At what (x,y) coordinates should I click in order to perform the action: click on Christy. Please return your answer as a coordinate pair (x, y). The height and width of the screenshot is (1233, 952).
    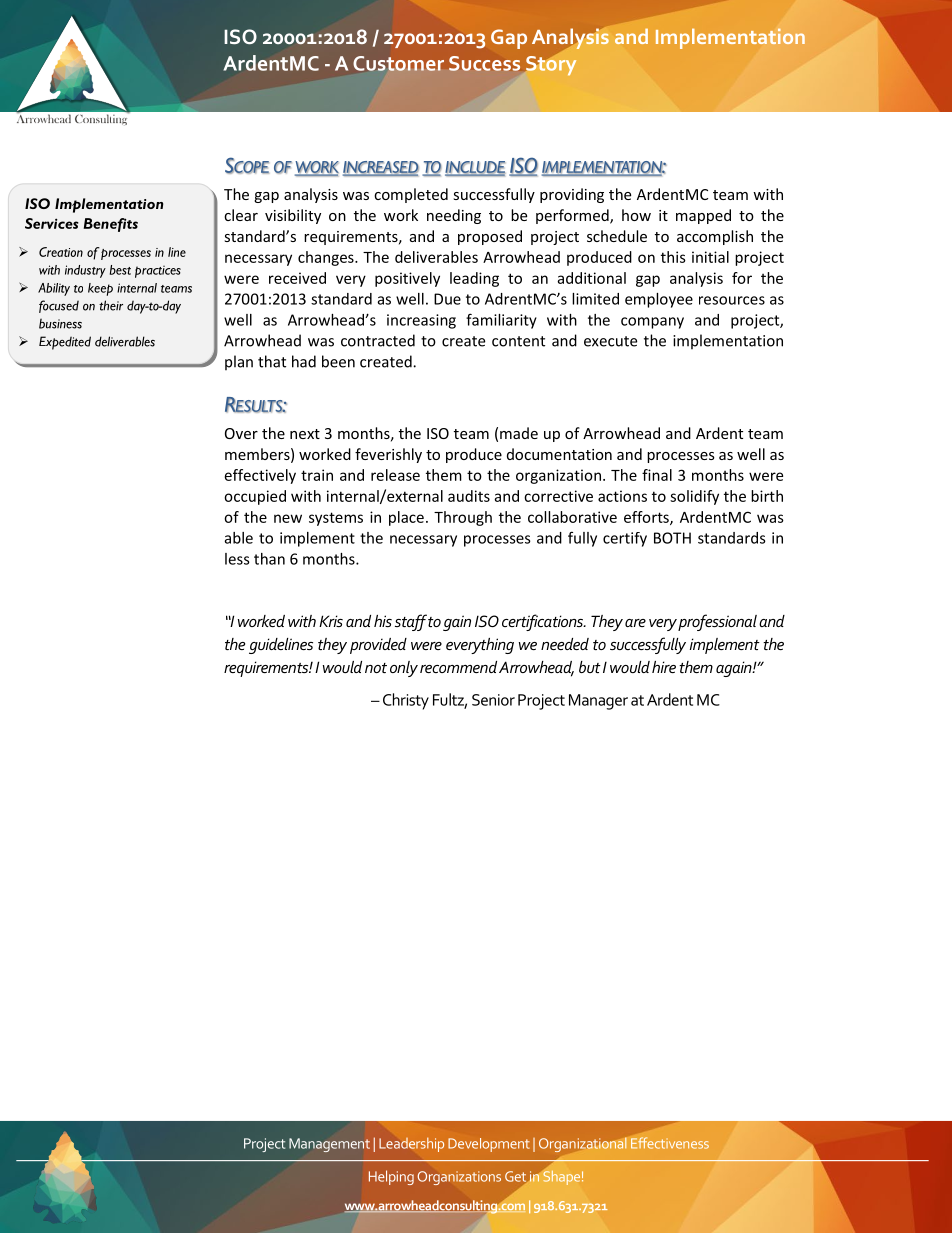
    Looking at the image, I should click on (406, 701).
